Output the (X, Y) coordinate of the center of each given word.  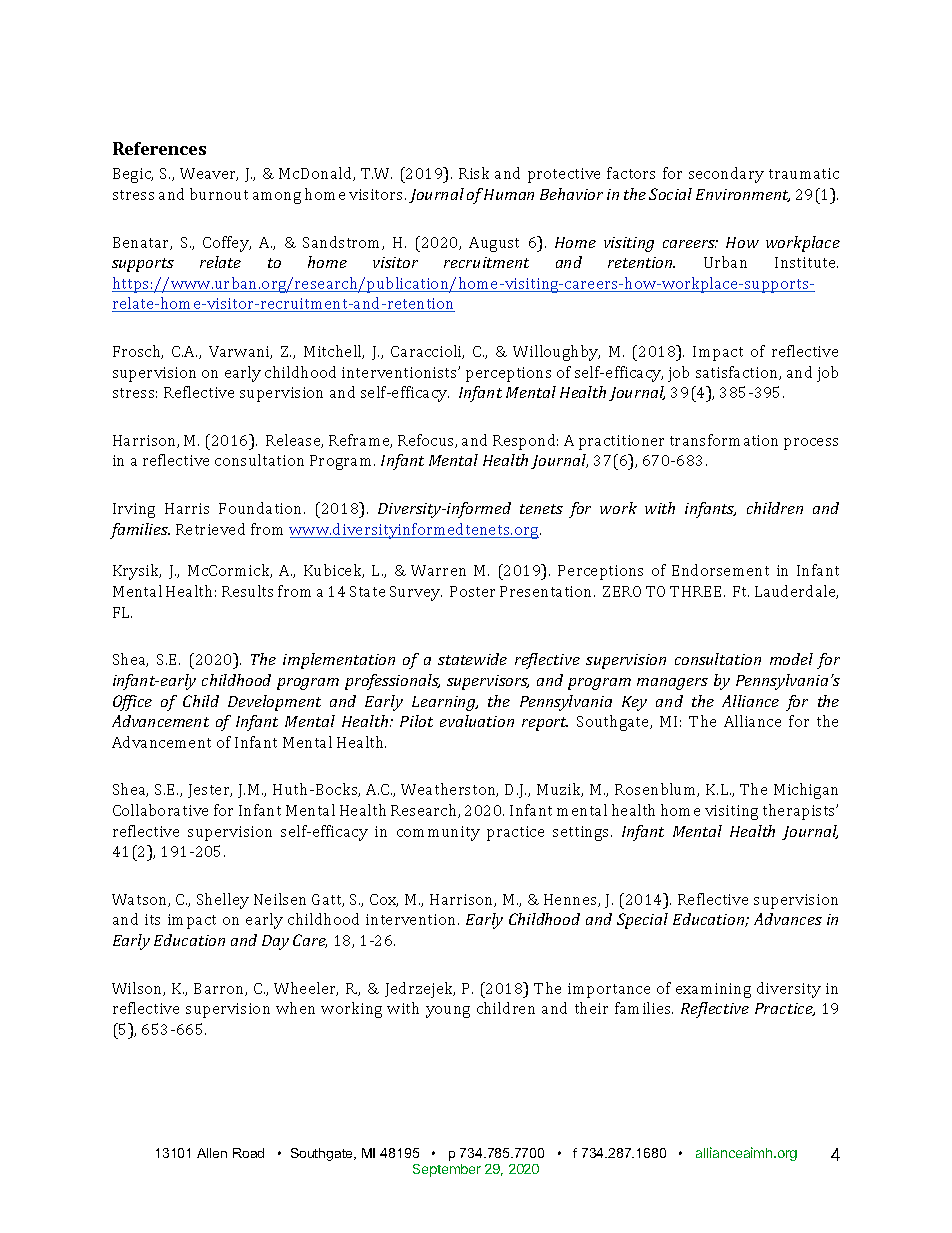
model (791, 659)
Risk (474, 173)
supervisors (488, 682)
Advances (788, 919)
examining (713, 990)
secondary (726, 175)
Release (294, 441)
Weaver (209, 174)
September (447, 1170)
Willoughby (556, 353)
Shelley (223, 901)
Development (274, 703)
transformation (724, 440)
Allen (212, 1153)
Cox (384, 900)
